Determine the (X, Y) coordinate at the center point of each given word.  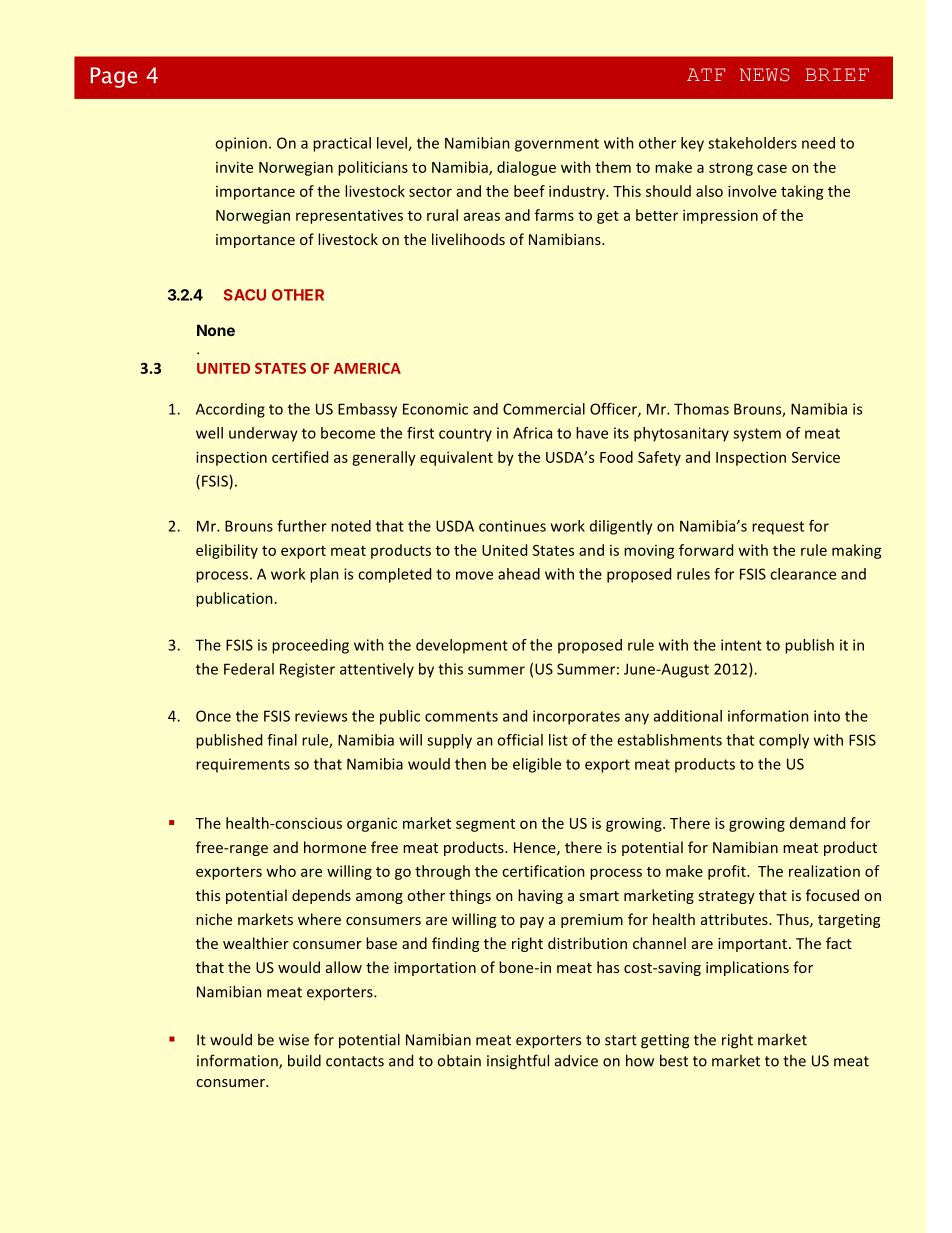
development (462, 646)
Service (816, 457)
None (216, 330)
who (281, 871)
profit (728, 872)
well (209, 433)
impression (720, 216)
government (557, 145)
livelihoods (468, 239)
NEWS (765, 75)
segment (485, 825)
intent (741, 645)
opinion (241, 144)
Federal (249, 669)
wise (294, 1040)
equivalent (456, 458)
